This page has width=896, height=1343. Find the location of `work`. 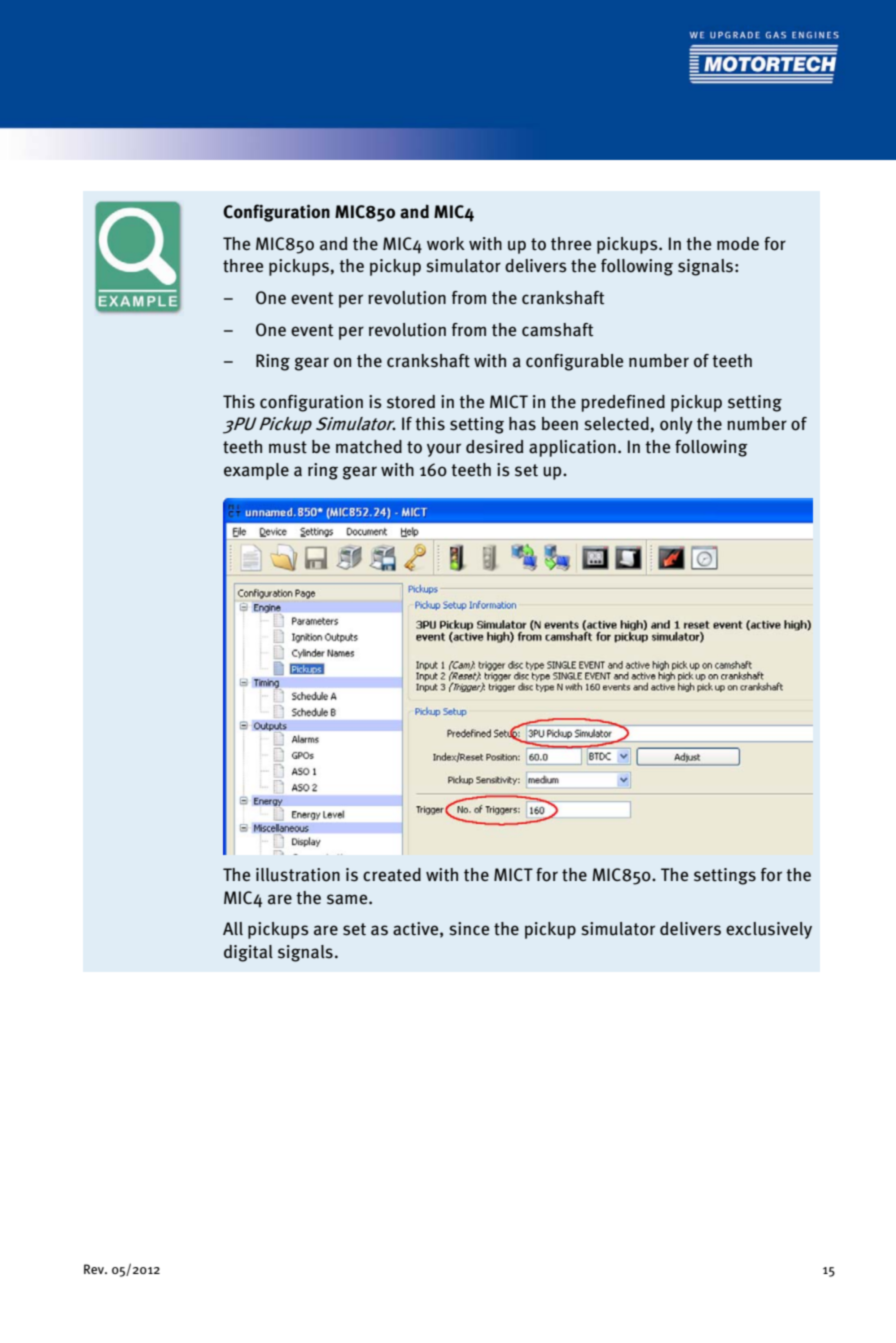

work is located at coordinates (446, 244).
